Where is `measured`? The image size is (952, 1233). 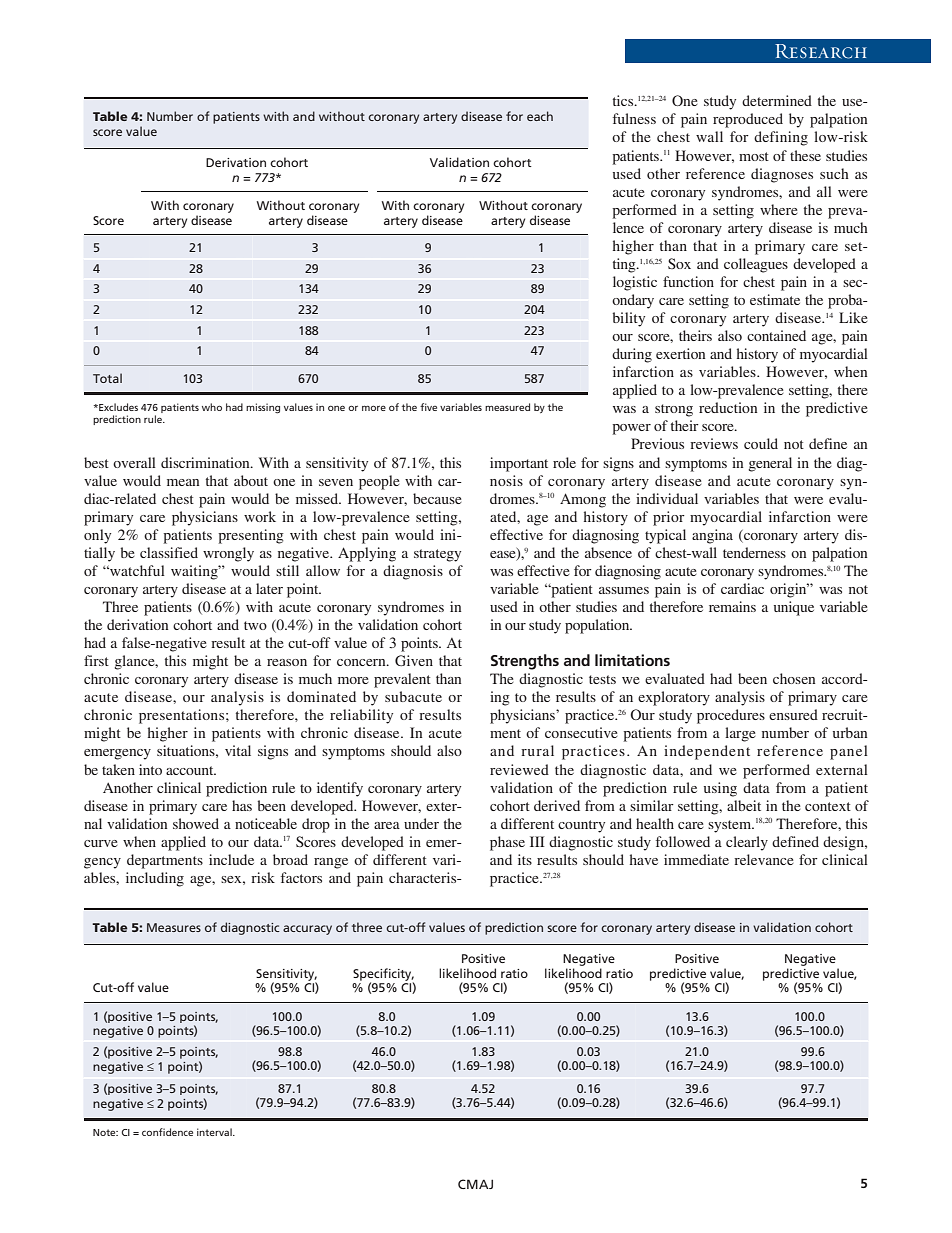
measured is located at coordinates (507, 407).
